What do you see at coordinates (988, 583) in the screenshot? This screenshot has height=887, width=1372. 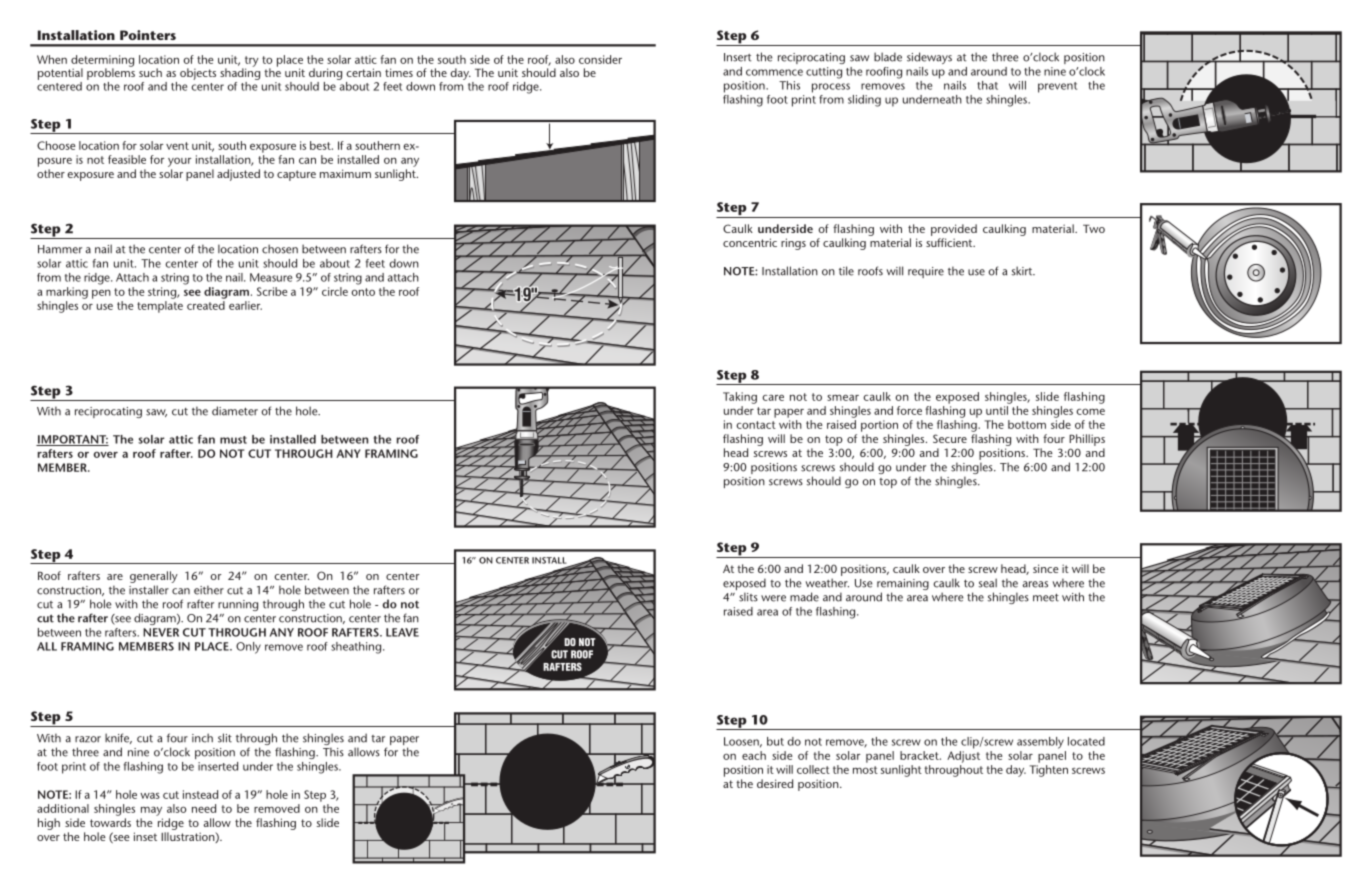 I see `seal` at bounding box center [988, 583].
